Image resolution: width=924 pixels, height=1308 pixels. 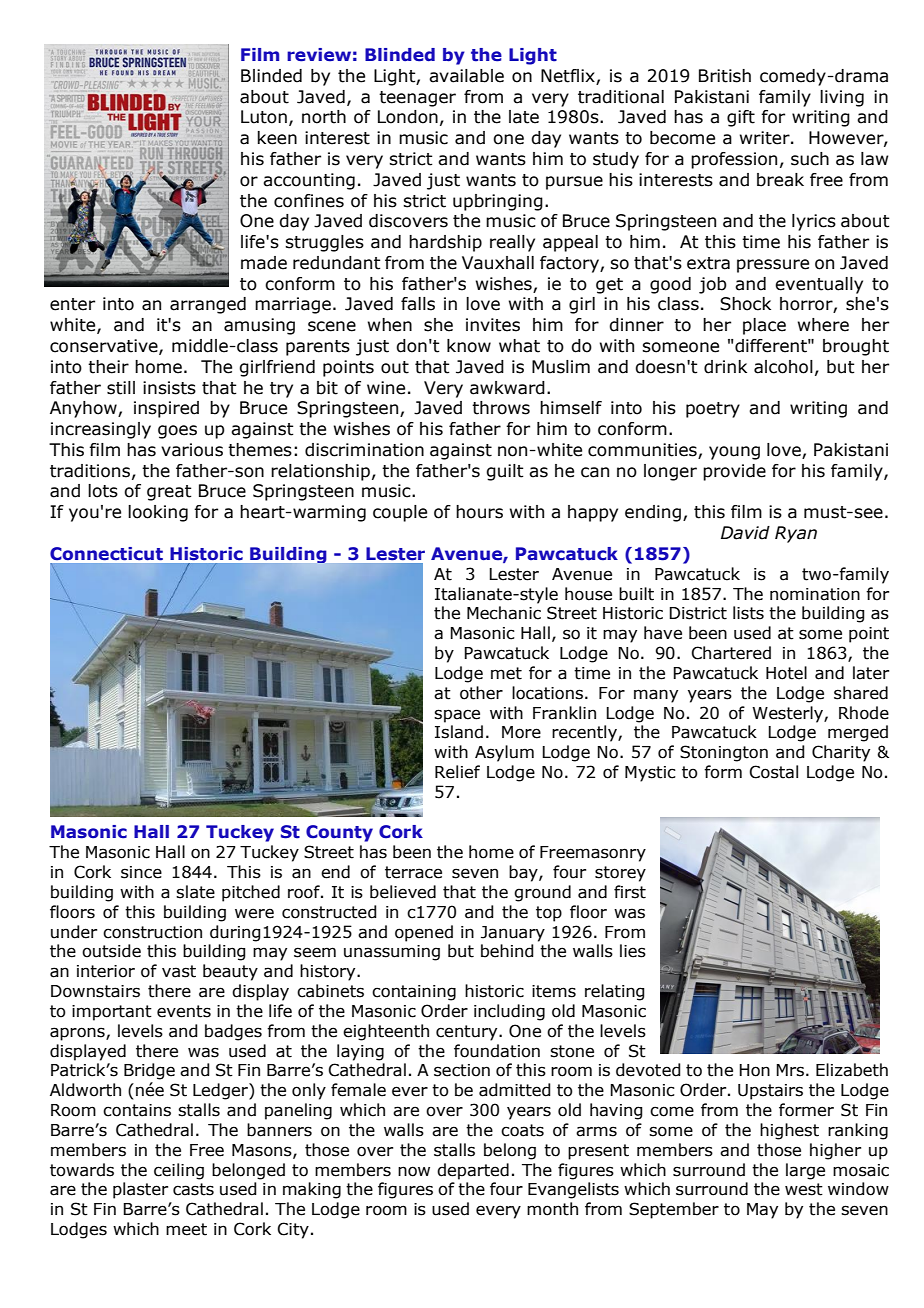 I want to click on bay, so click(x=524, y=873).
